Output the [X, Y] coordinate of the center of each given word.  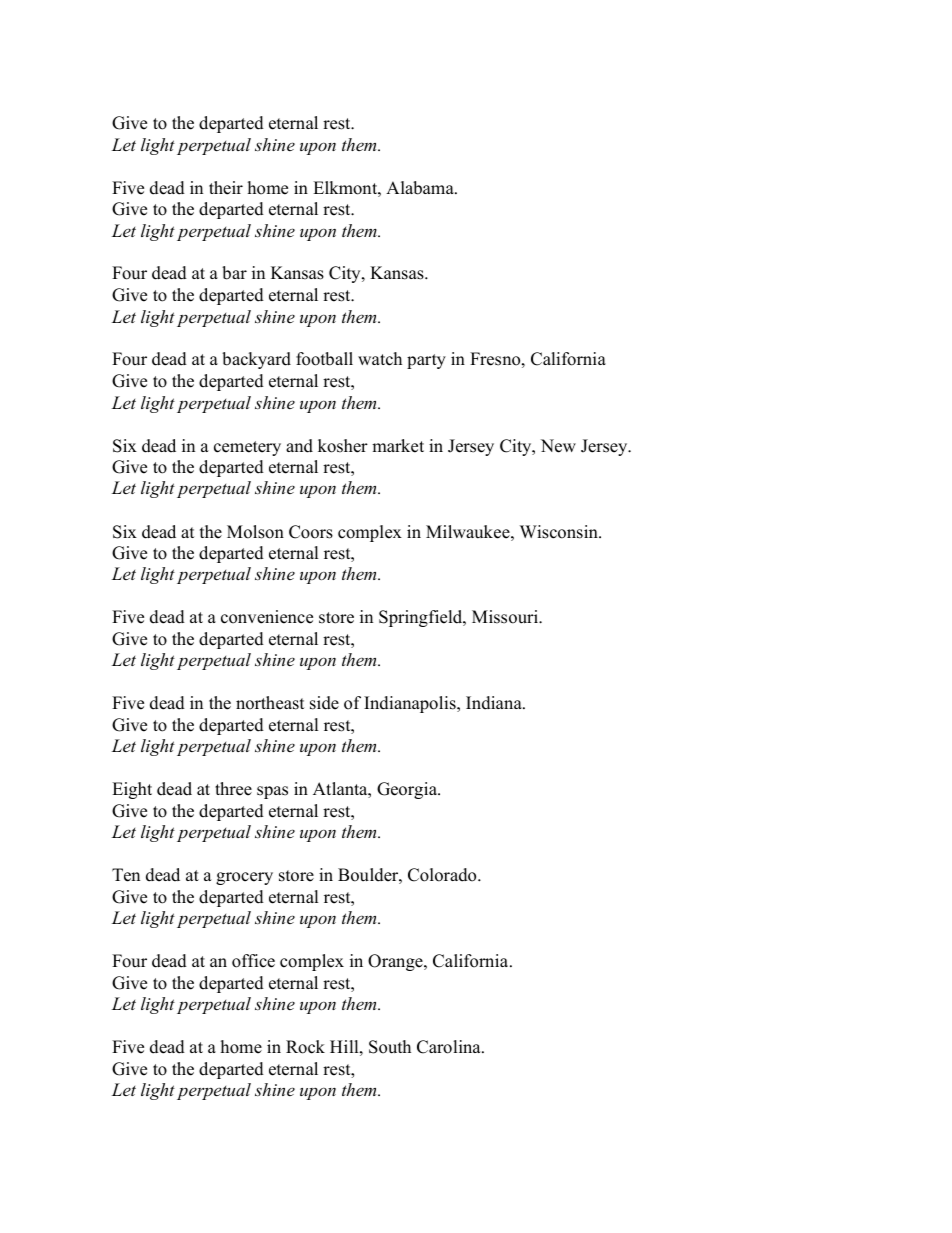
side [324, 703]
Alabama [421, 188]
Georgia [408, 790]
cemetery [247, 448]
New [558, 446]
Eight [132, 790]
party [426, 361]
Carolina [450, 1047]
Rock [305, 1047]
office [253, 961]
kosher [343, 446]
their [226, 188]
